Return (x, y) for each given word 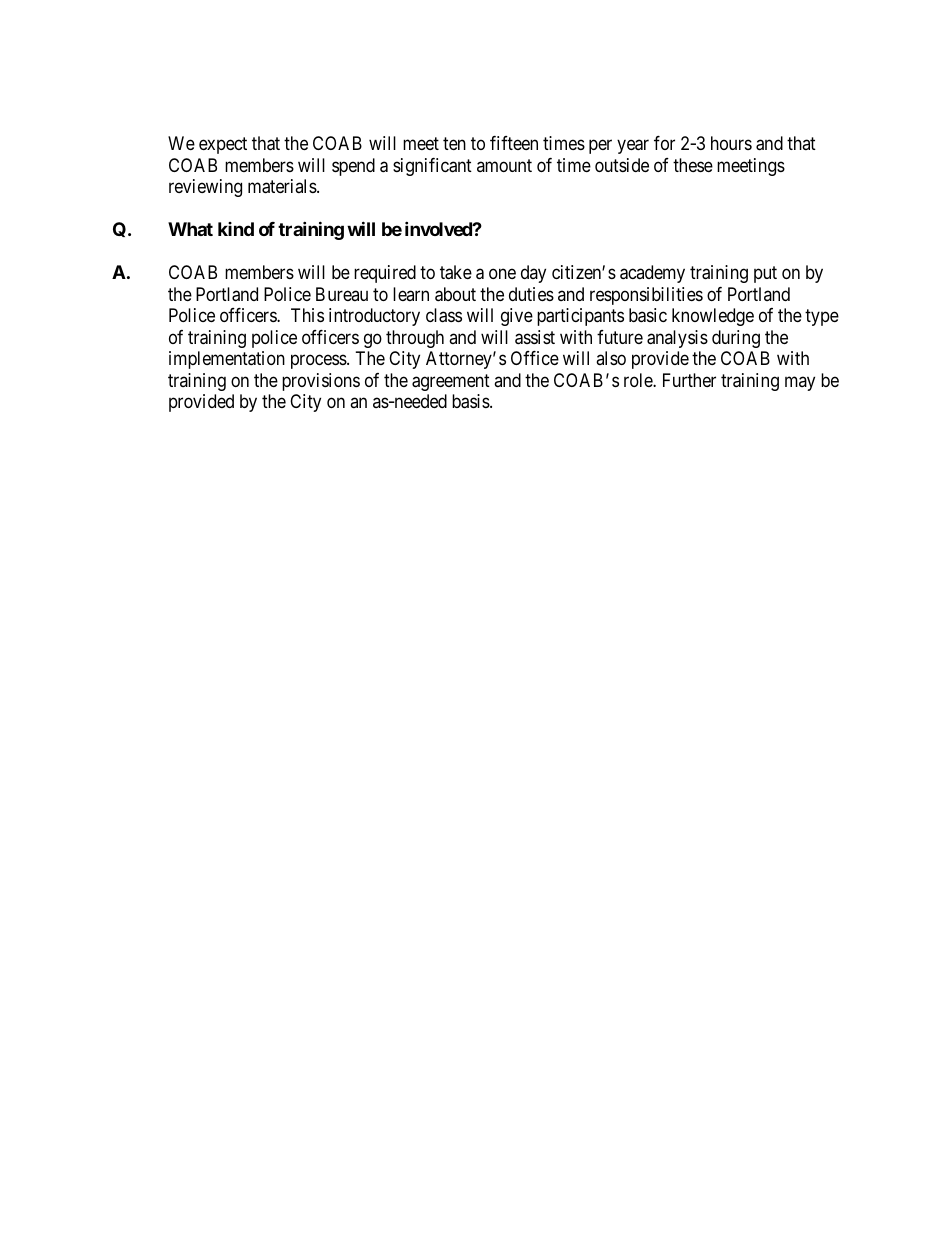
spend (353, 167)
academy (652, 274)
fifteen (514, 143)
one (502, 274)
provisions (321, 382)
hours (731, 143)
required (385, 274)
